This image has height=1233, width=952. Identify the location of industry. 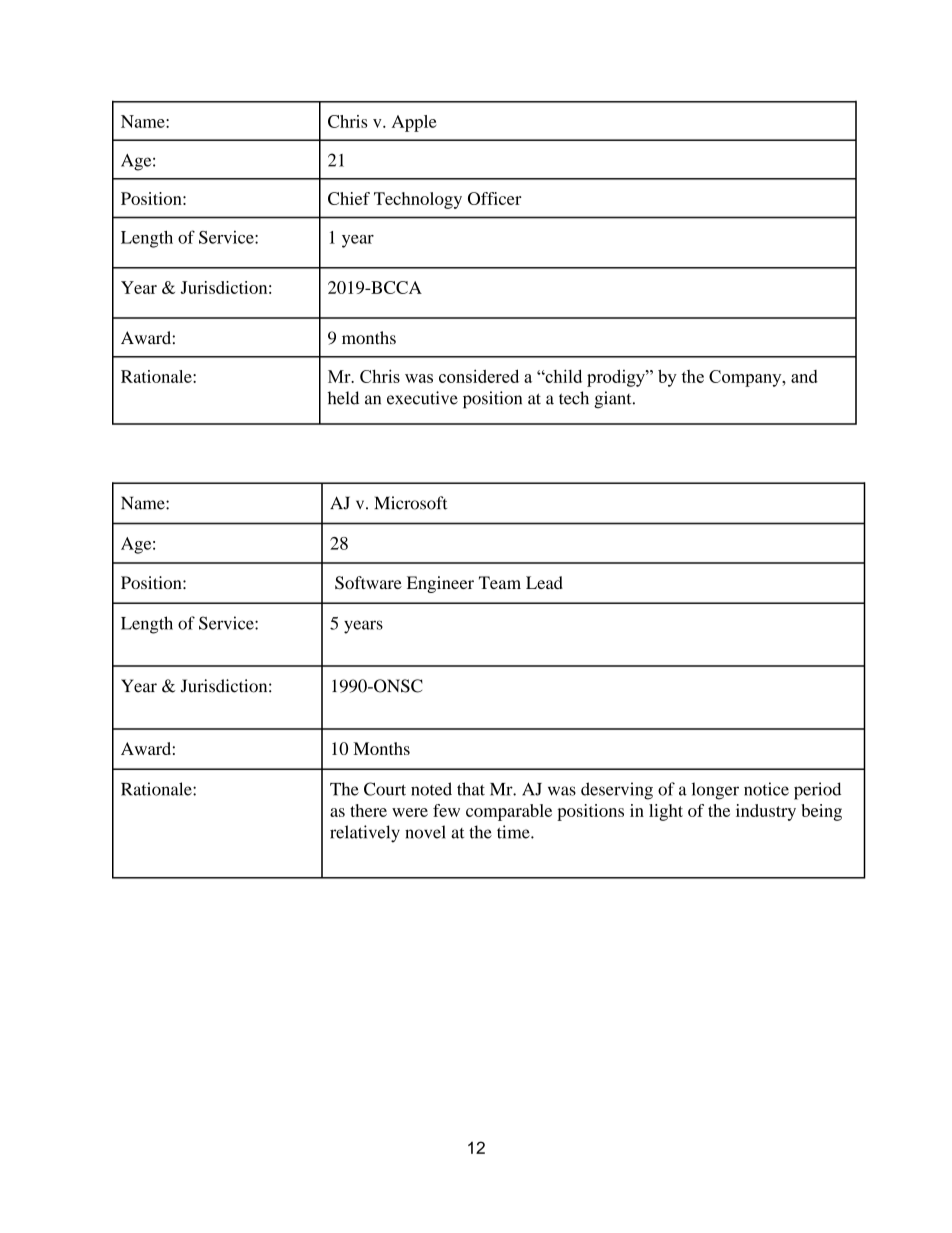
(766, 812).
